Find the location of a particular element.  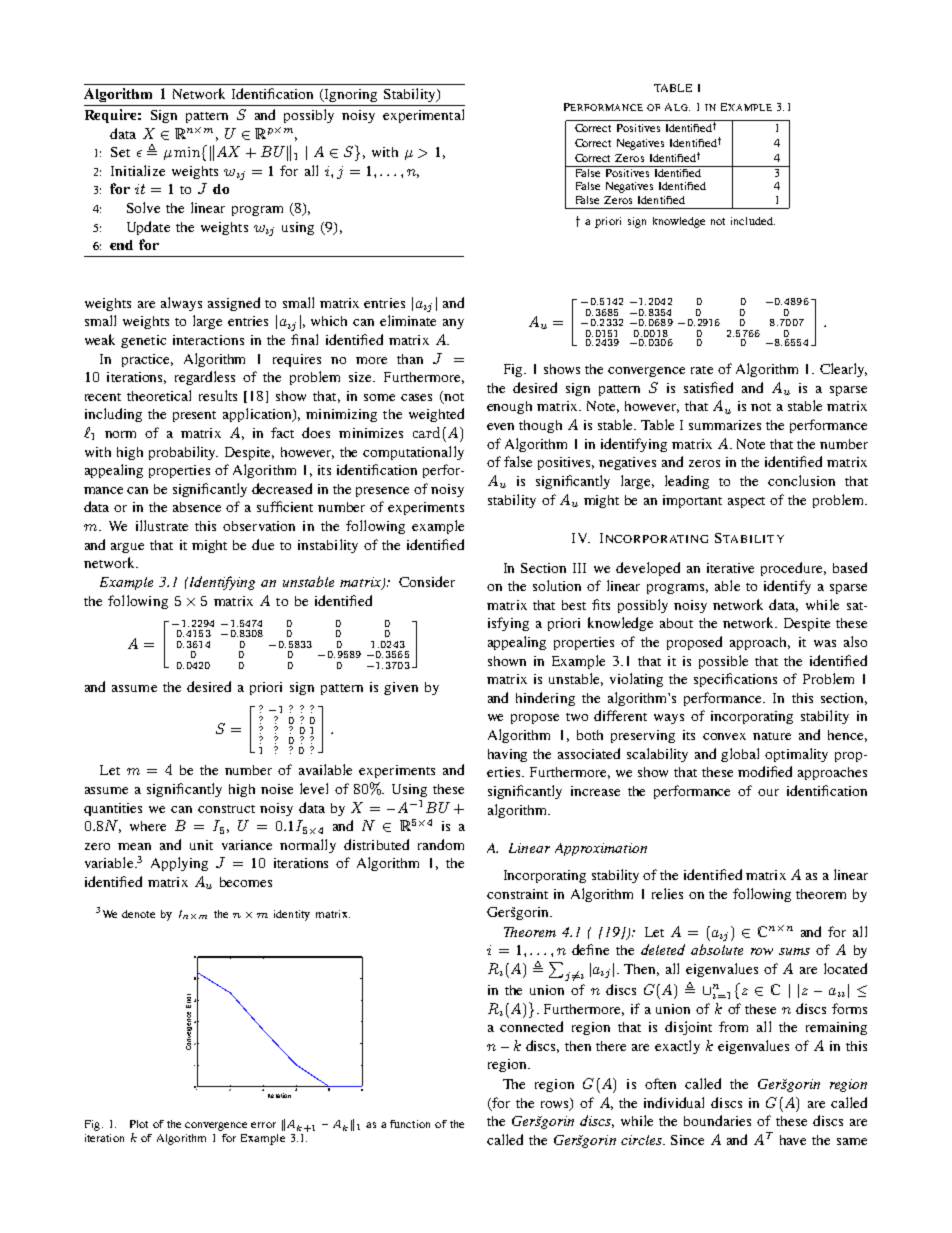

Plot is located at coordinates (139, 1124).
